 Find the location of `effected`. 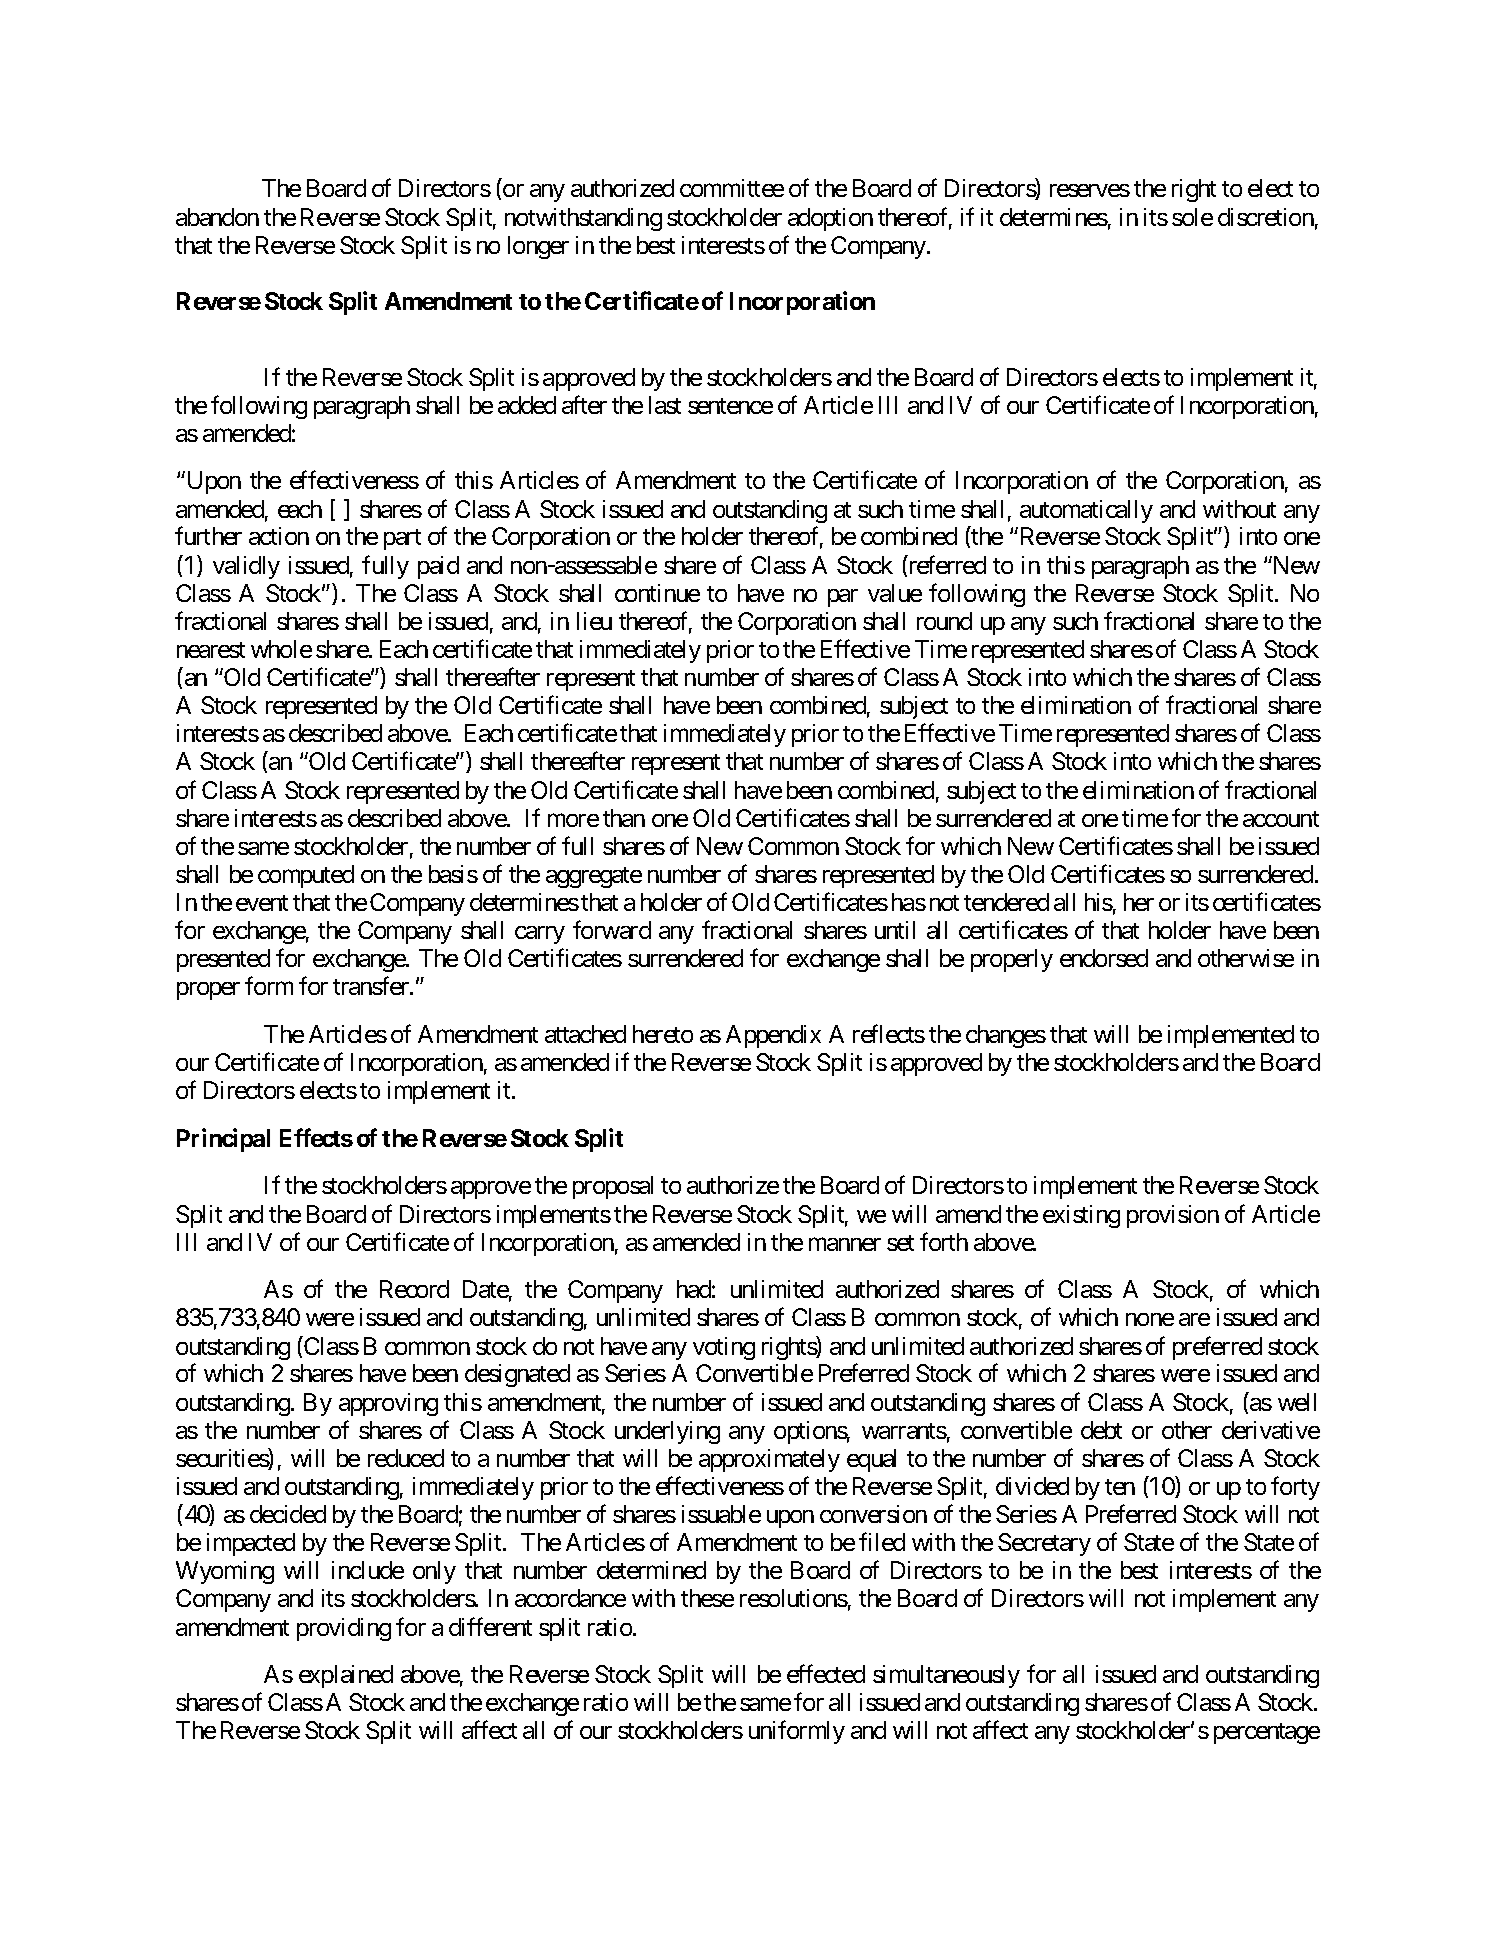

effected is located at coordinates (826, 1673).
